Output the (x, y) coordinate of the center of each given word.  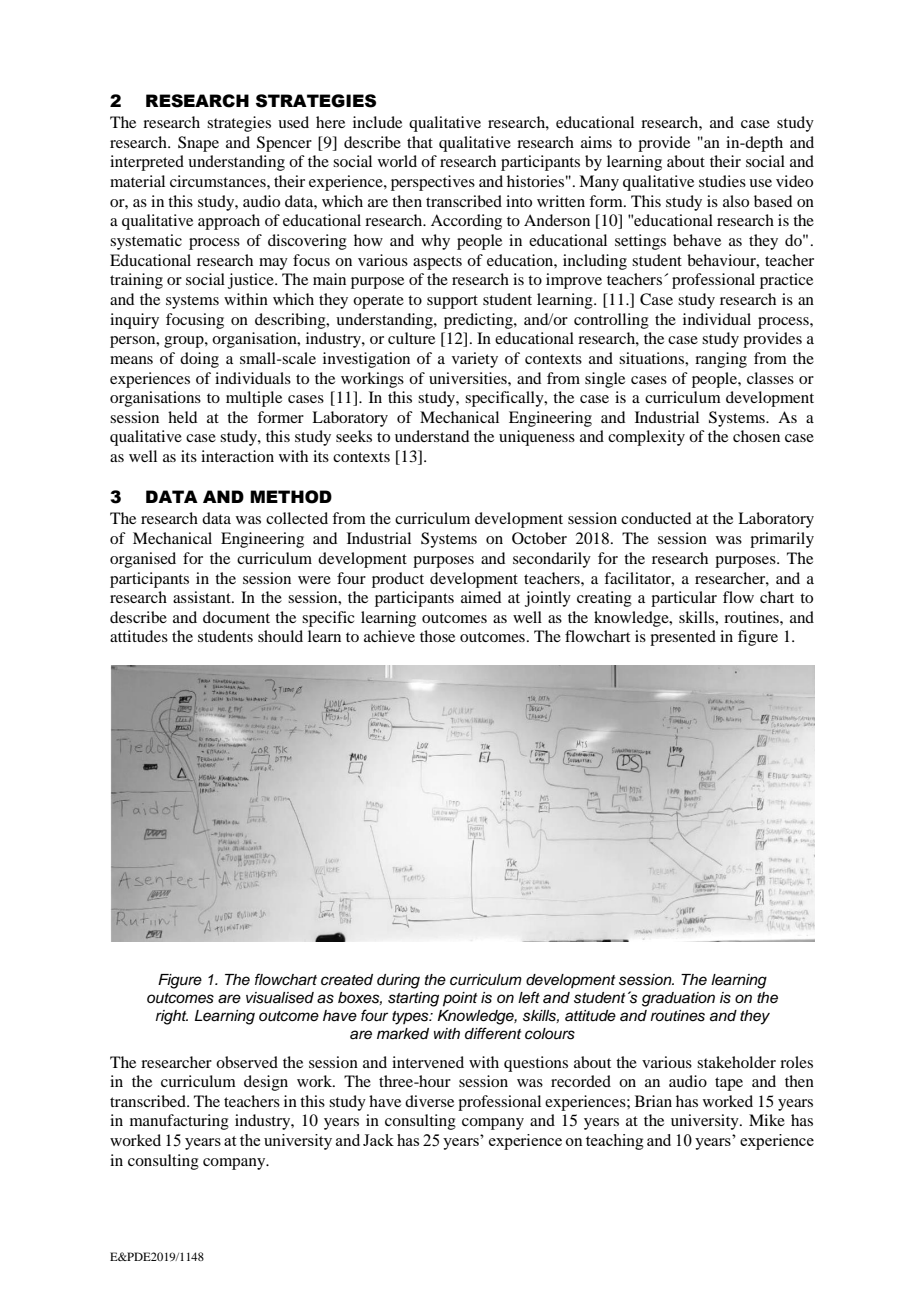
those (437, 636)
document (236, 617)
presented (683, 638)
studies (722, 181)
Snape (198, 144)
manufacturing (179, 1122)
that (420, 142)
